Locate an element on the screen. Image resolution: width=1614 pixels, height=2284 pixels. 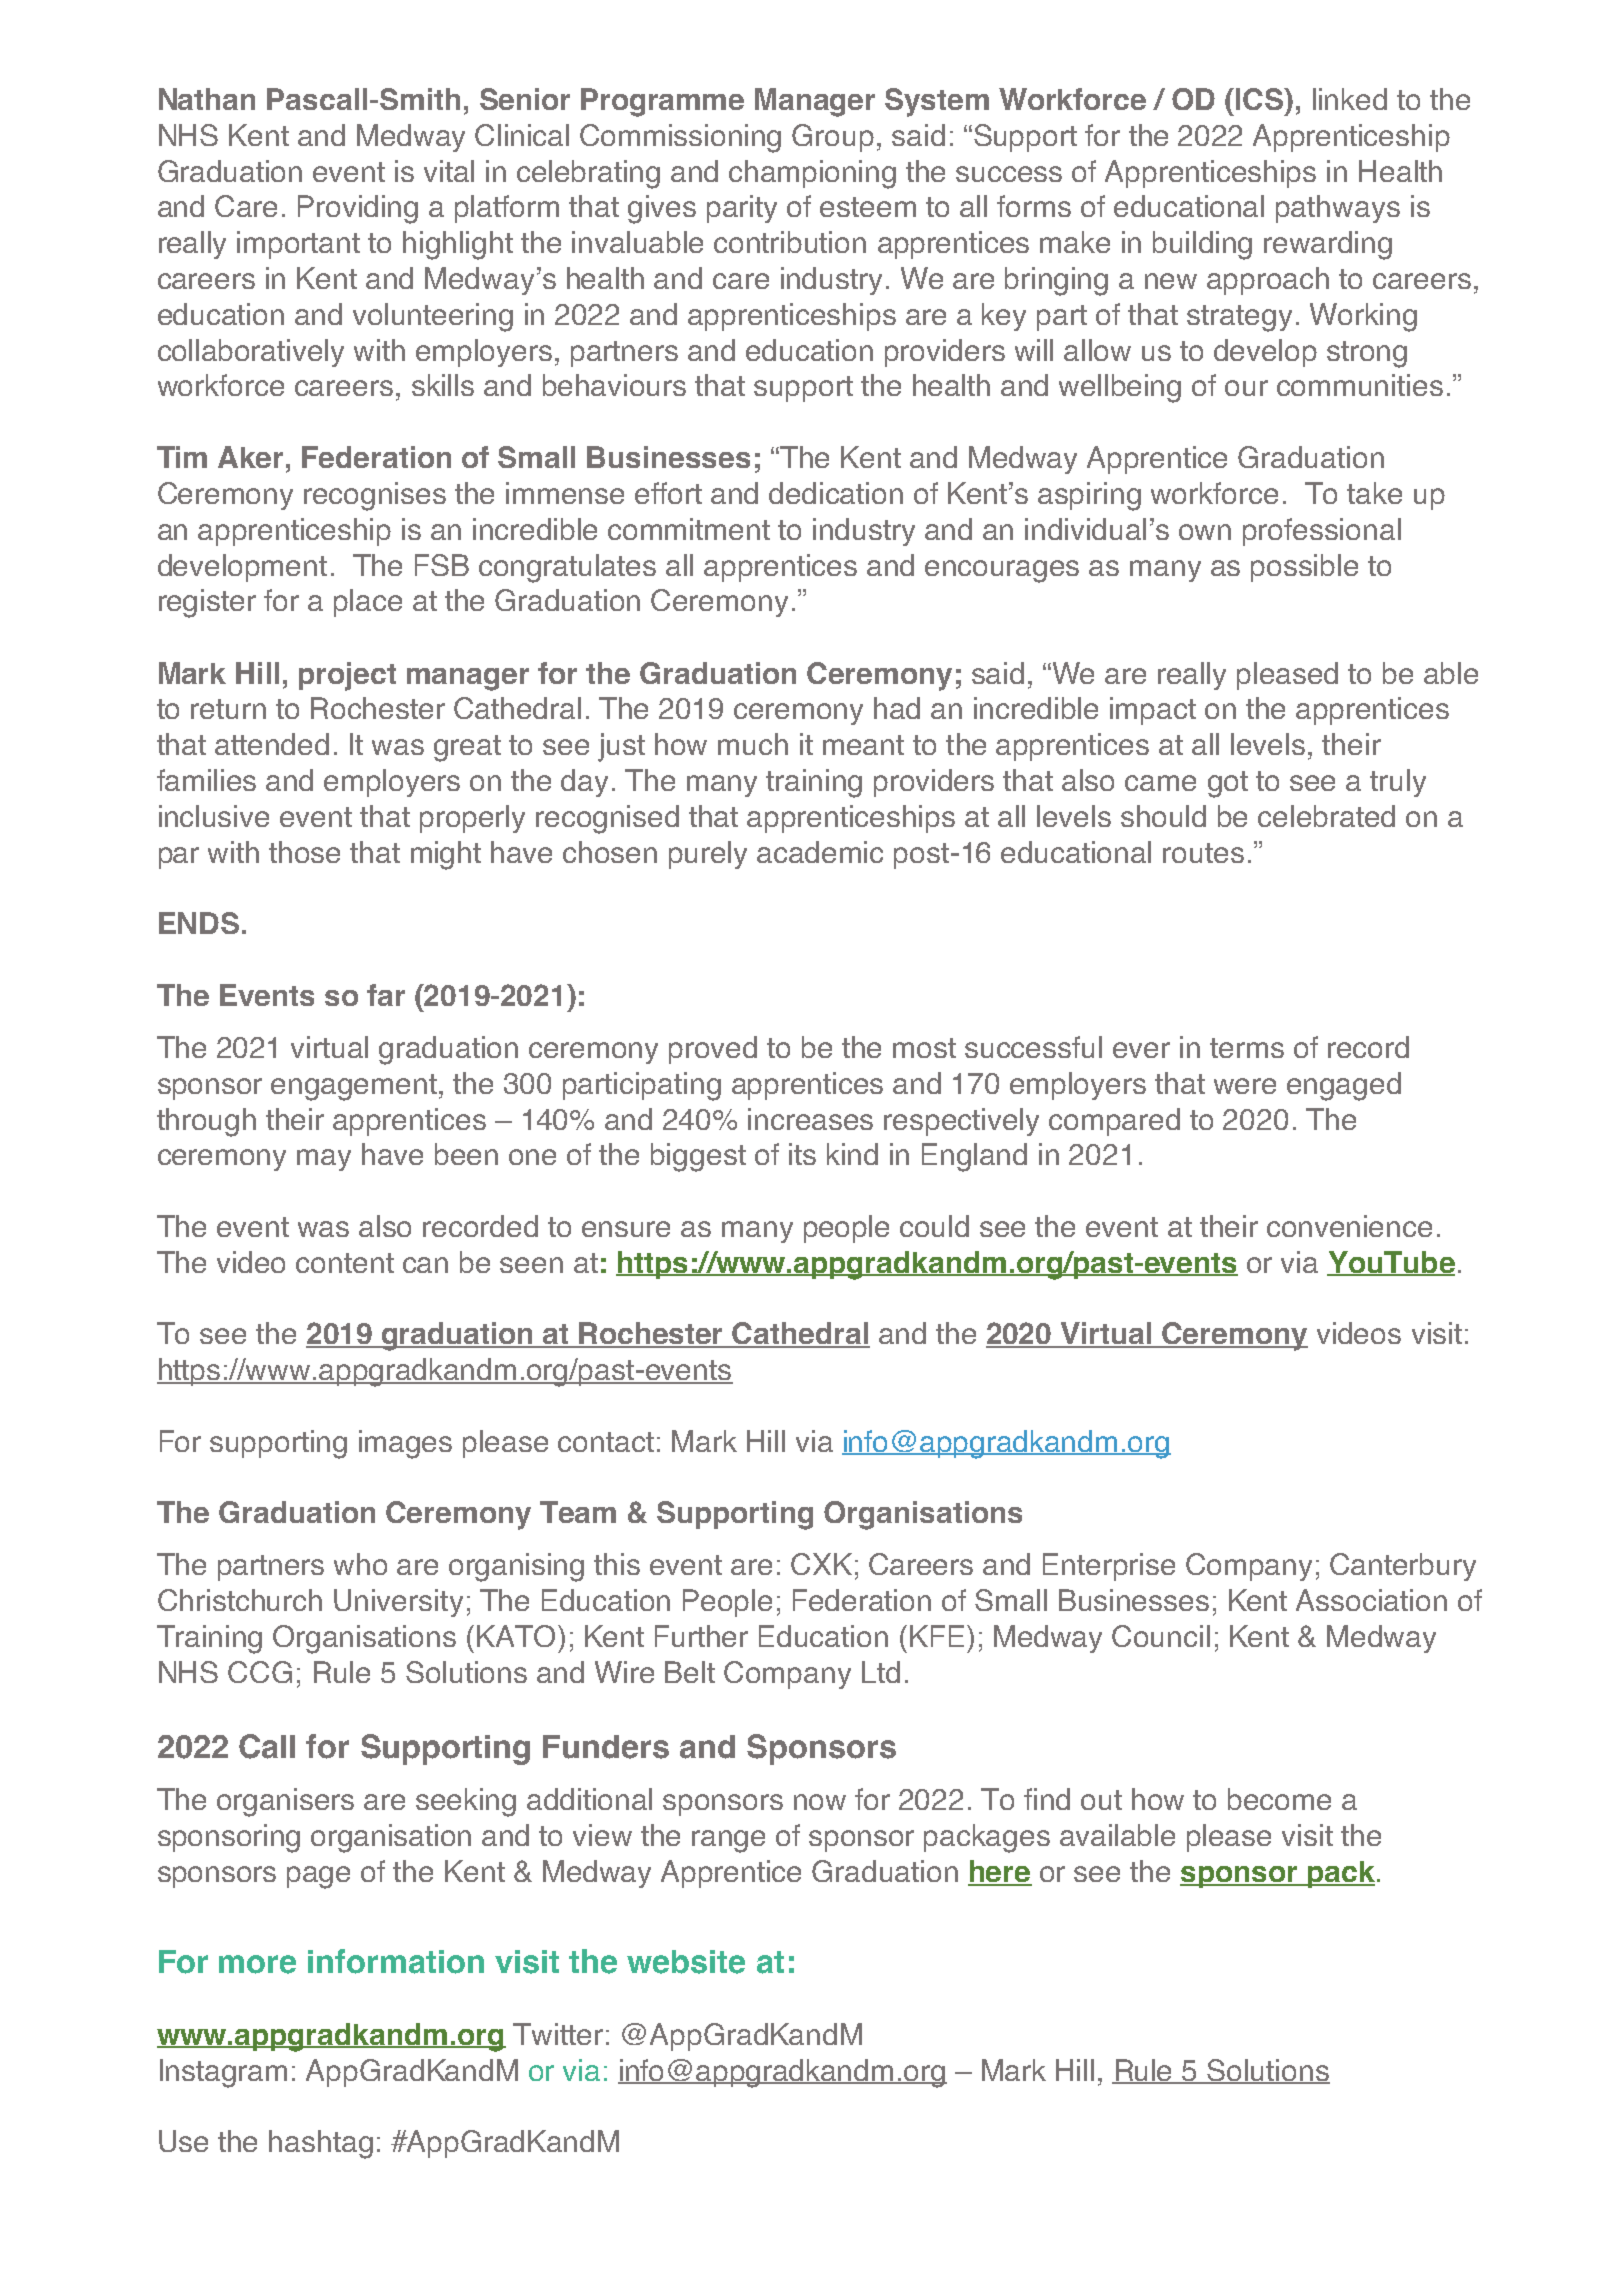
championing is located at coordinates (812, 174).
